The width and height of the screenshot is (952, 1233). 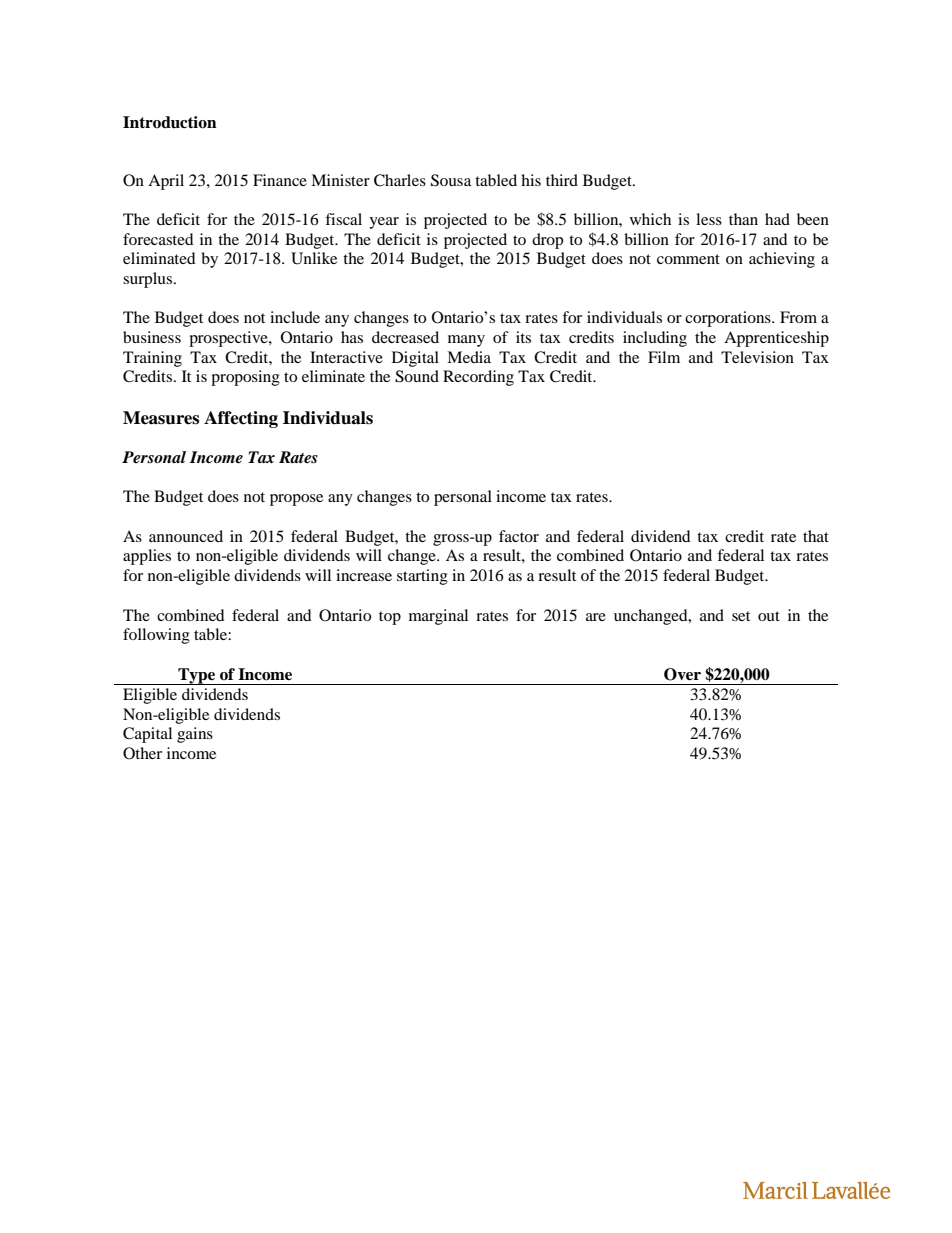 I want to click on many, so click(x=466, y=341).
